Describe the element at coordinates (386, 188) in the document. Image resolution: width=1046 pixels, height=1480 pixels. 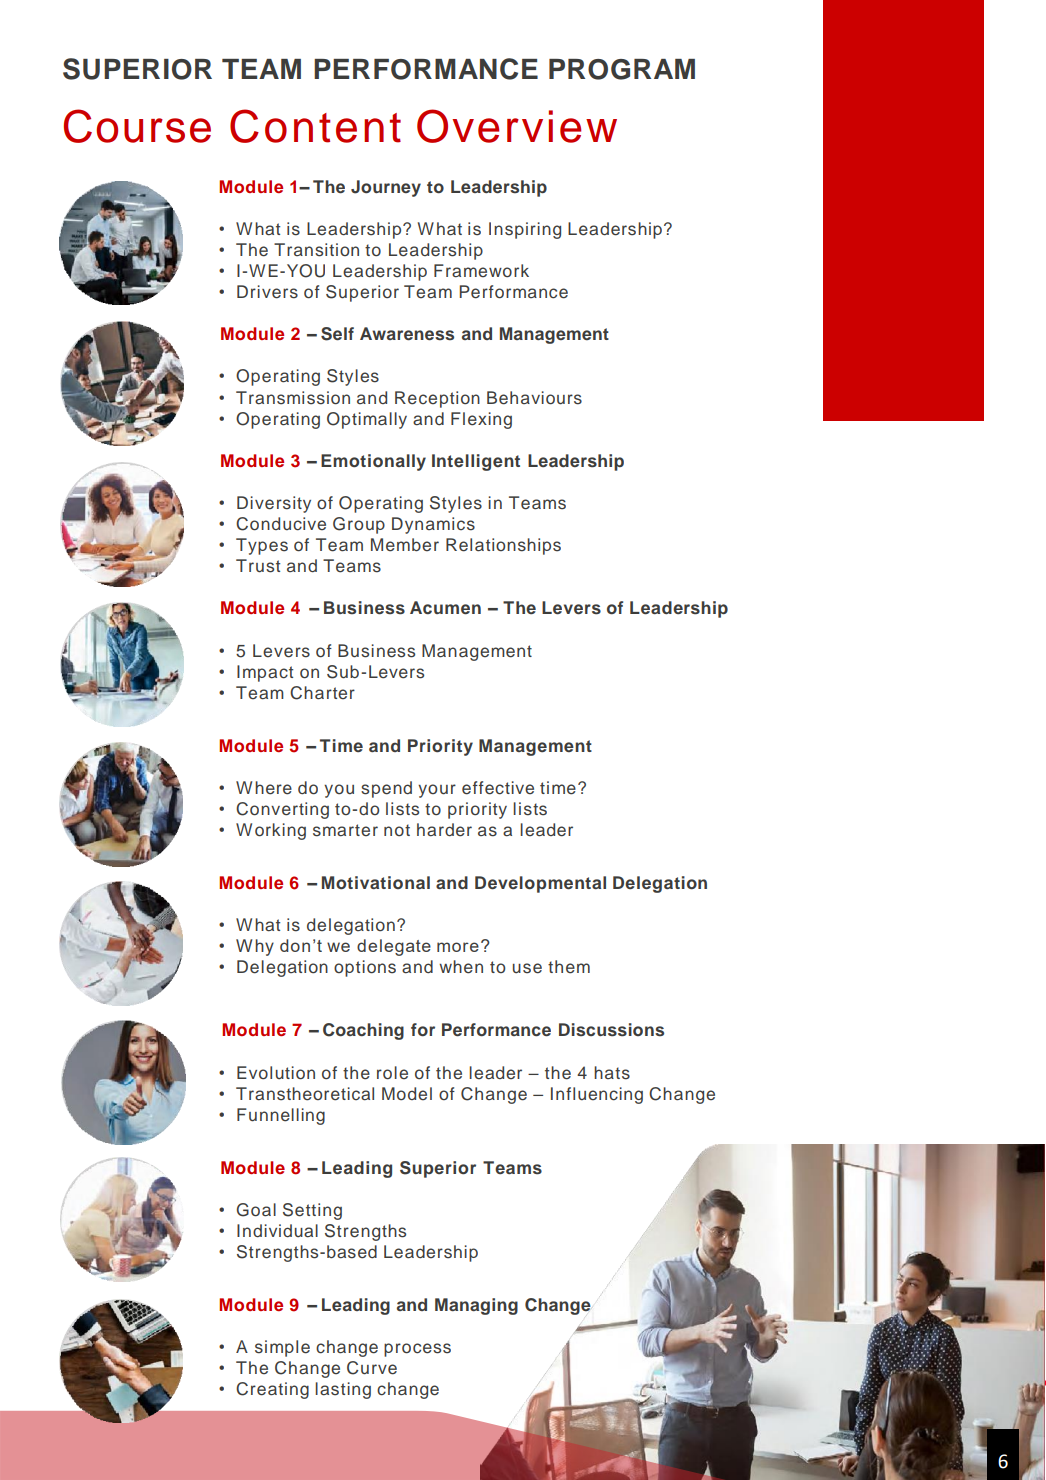
I see `Journey` at that location.
